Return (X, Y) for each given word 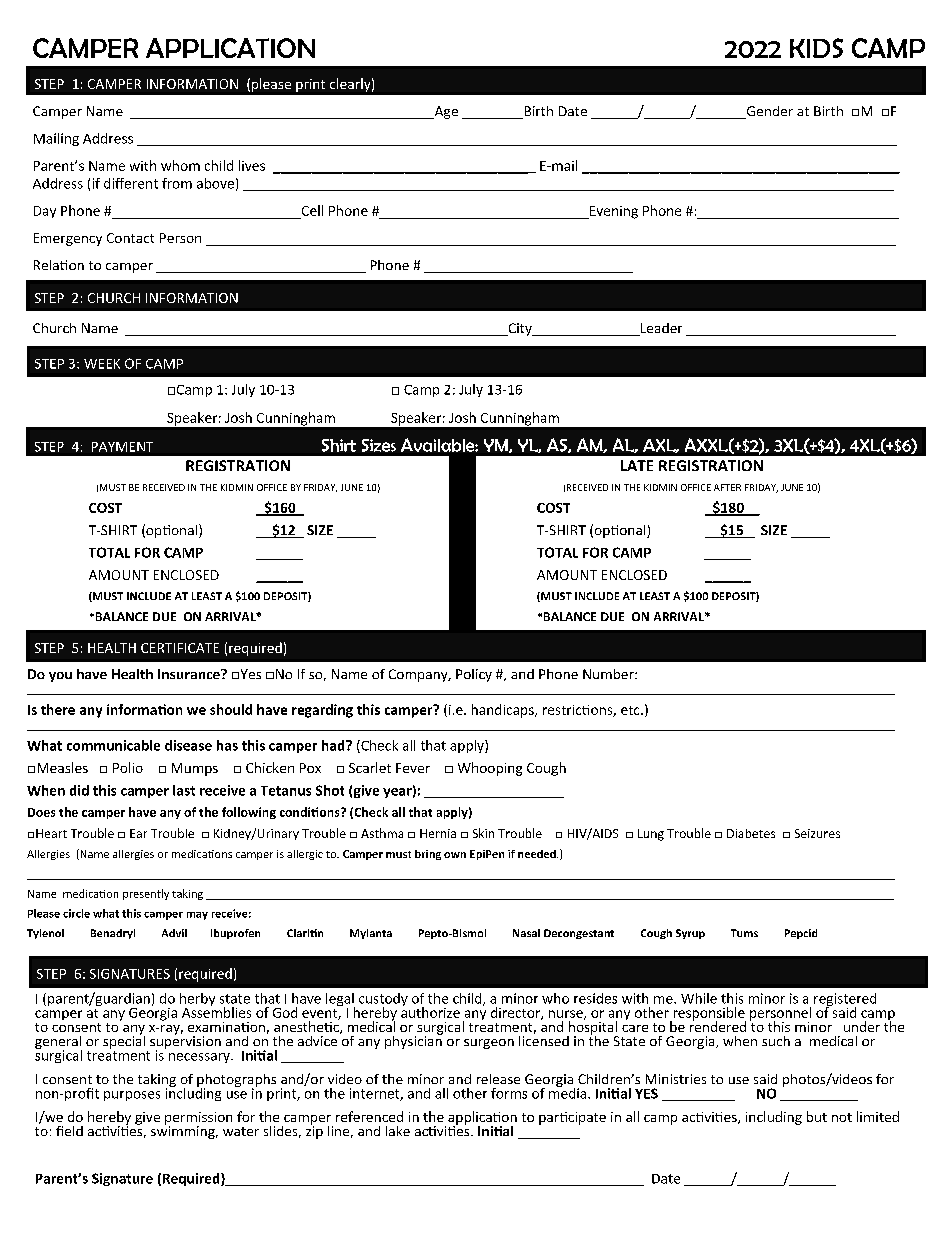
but (817, 1116)
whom (180, 165)
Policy (474, 675)
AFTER (727, 487)
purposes (132, 1096)
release (498, 1079)
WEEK (102, 364)
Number (609, 674)
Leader (660, 329)
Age (445, 112)
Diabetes (751, 833)
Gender (768, 112)
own (455, 855)
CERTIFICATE (180, 648)
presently (146, 894)
